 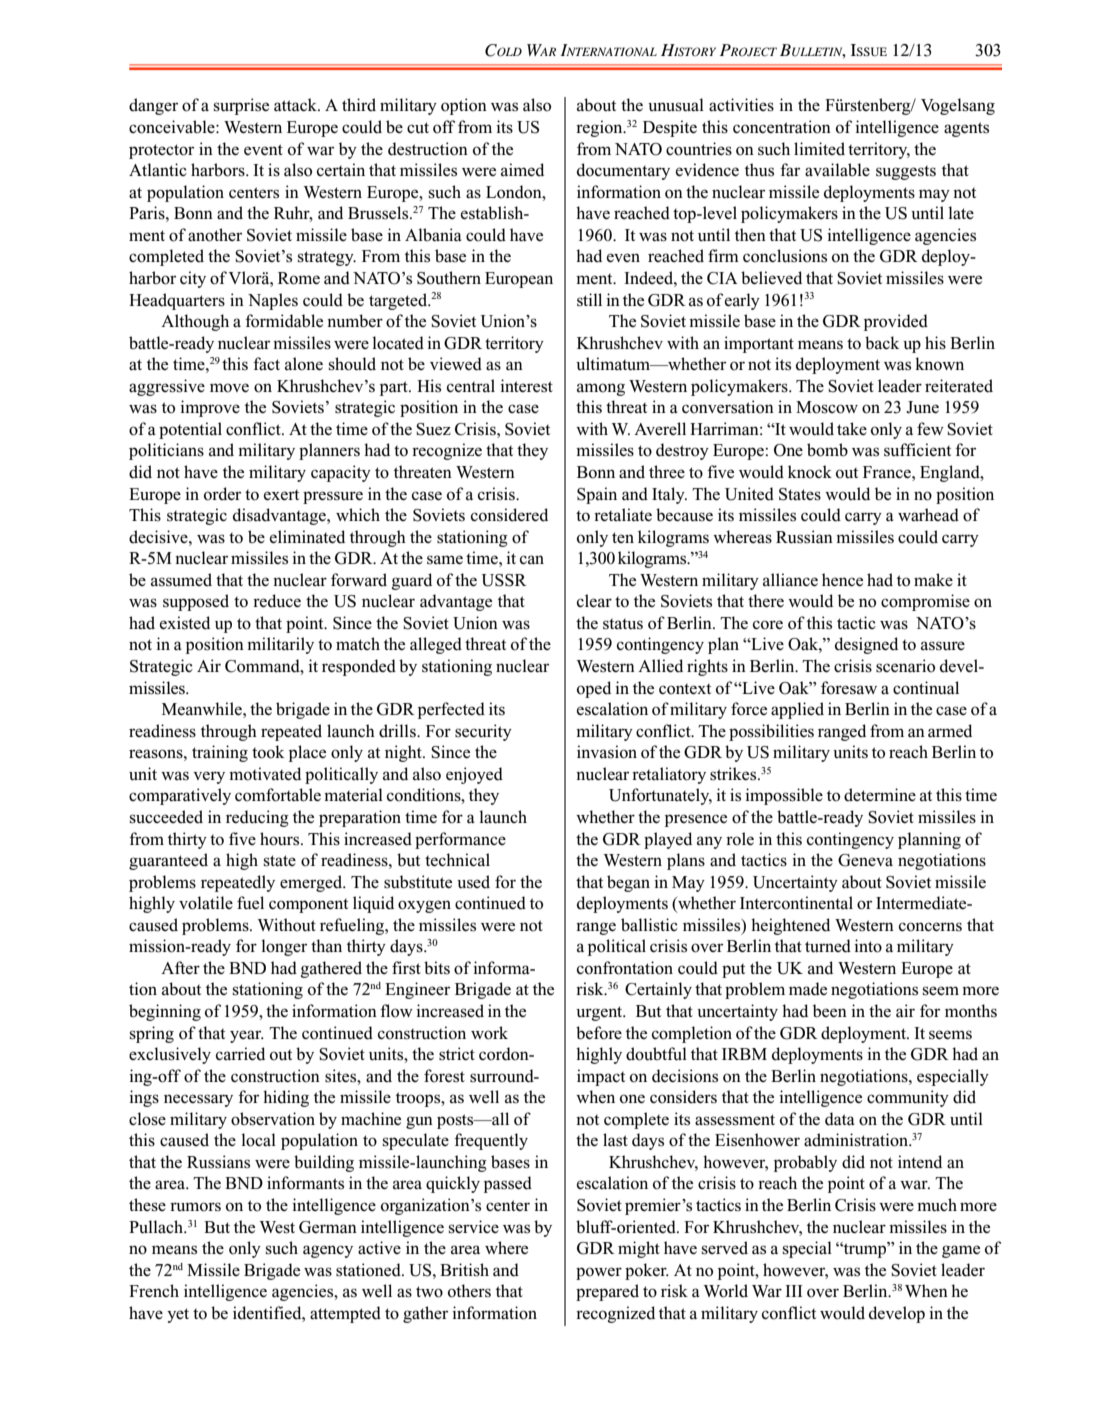 What do you see at coordinates (794, 1291) in the image?
I see `III` at bounding box center [794, 1291].
